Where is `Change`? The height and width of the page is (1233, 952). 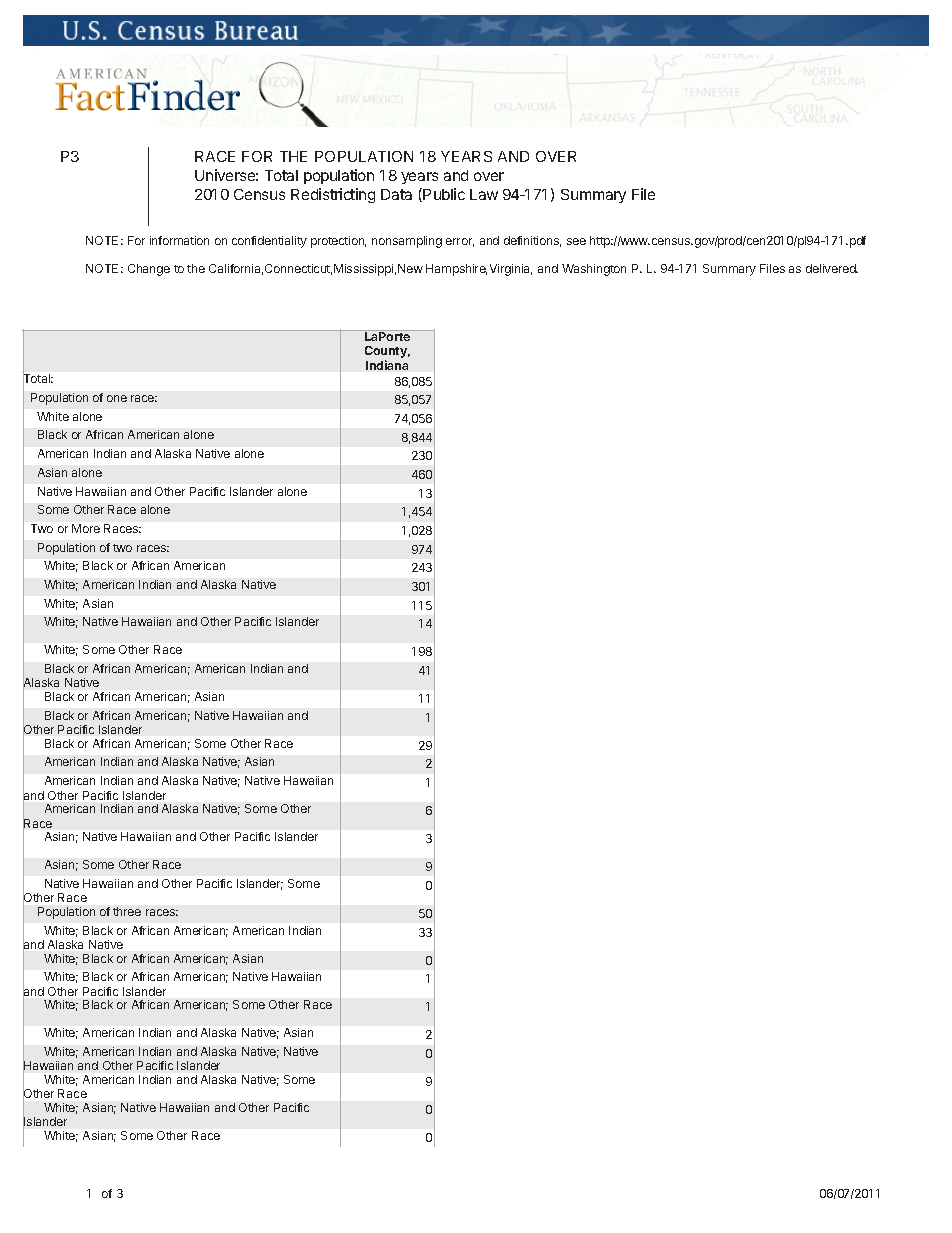
Change is located at coordinates (149, 270).
